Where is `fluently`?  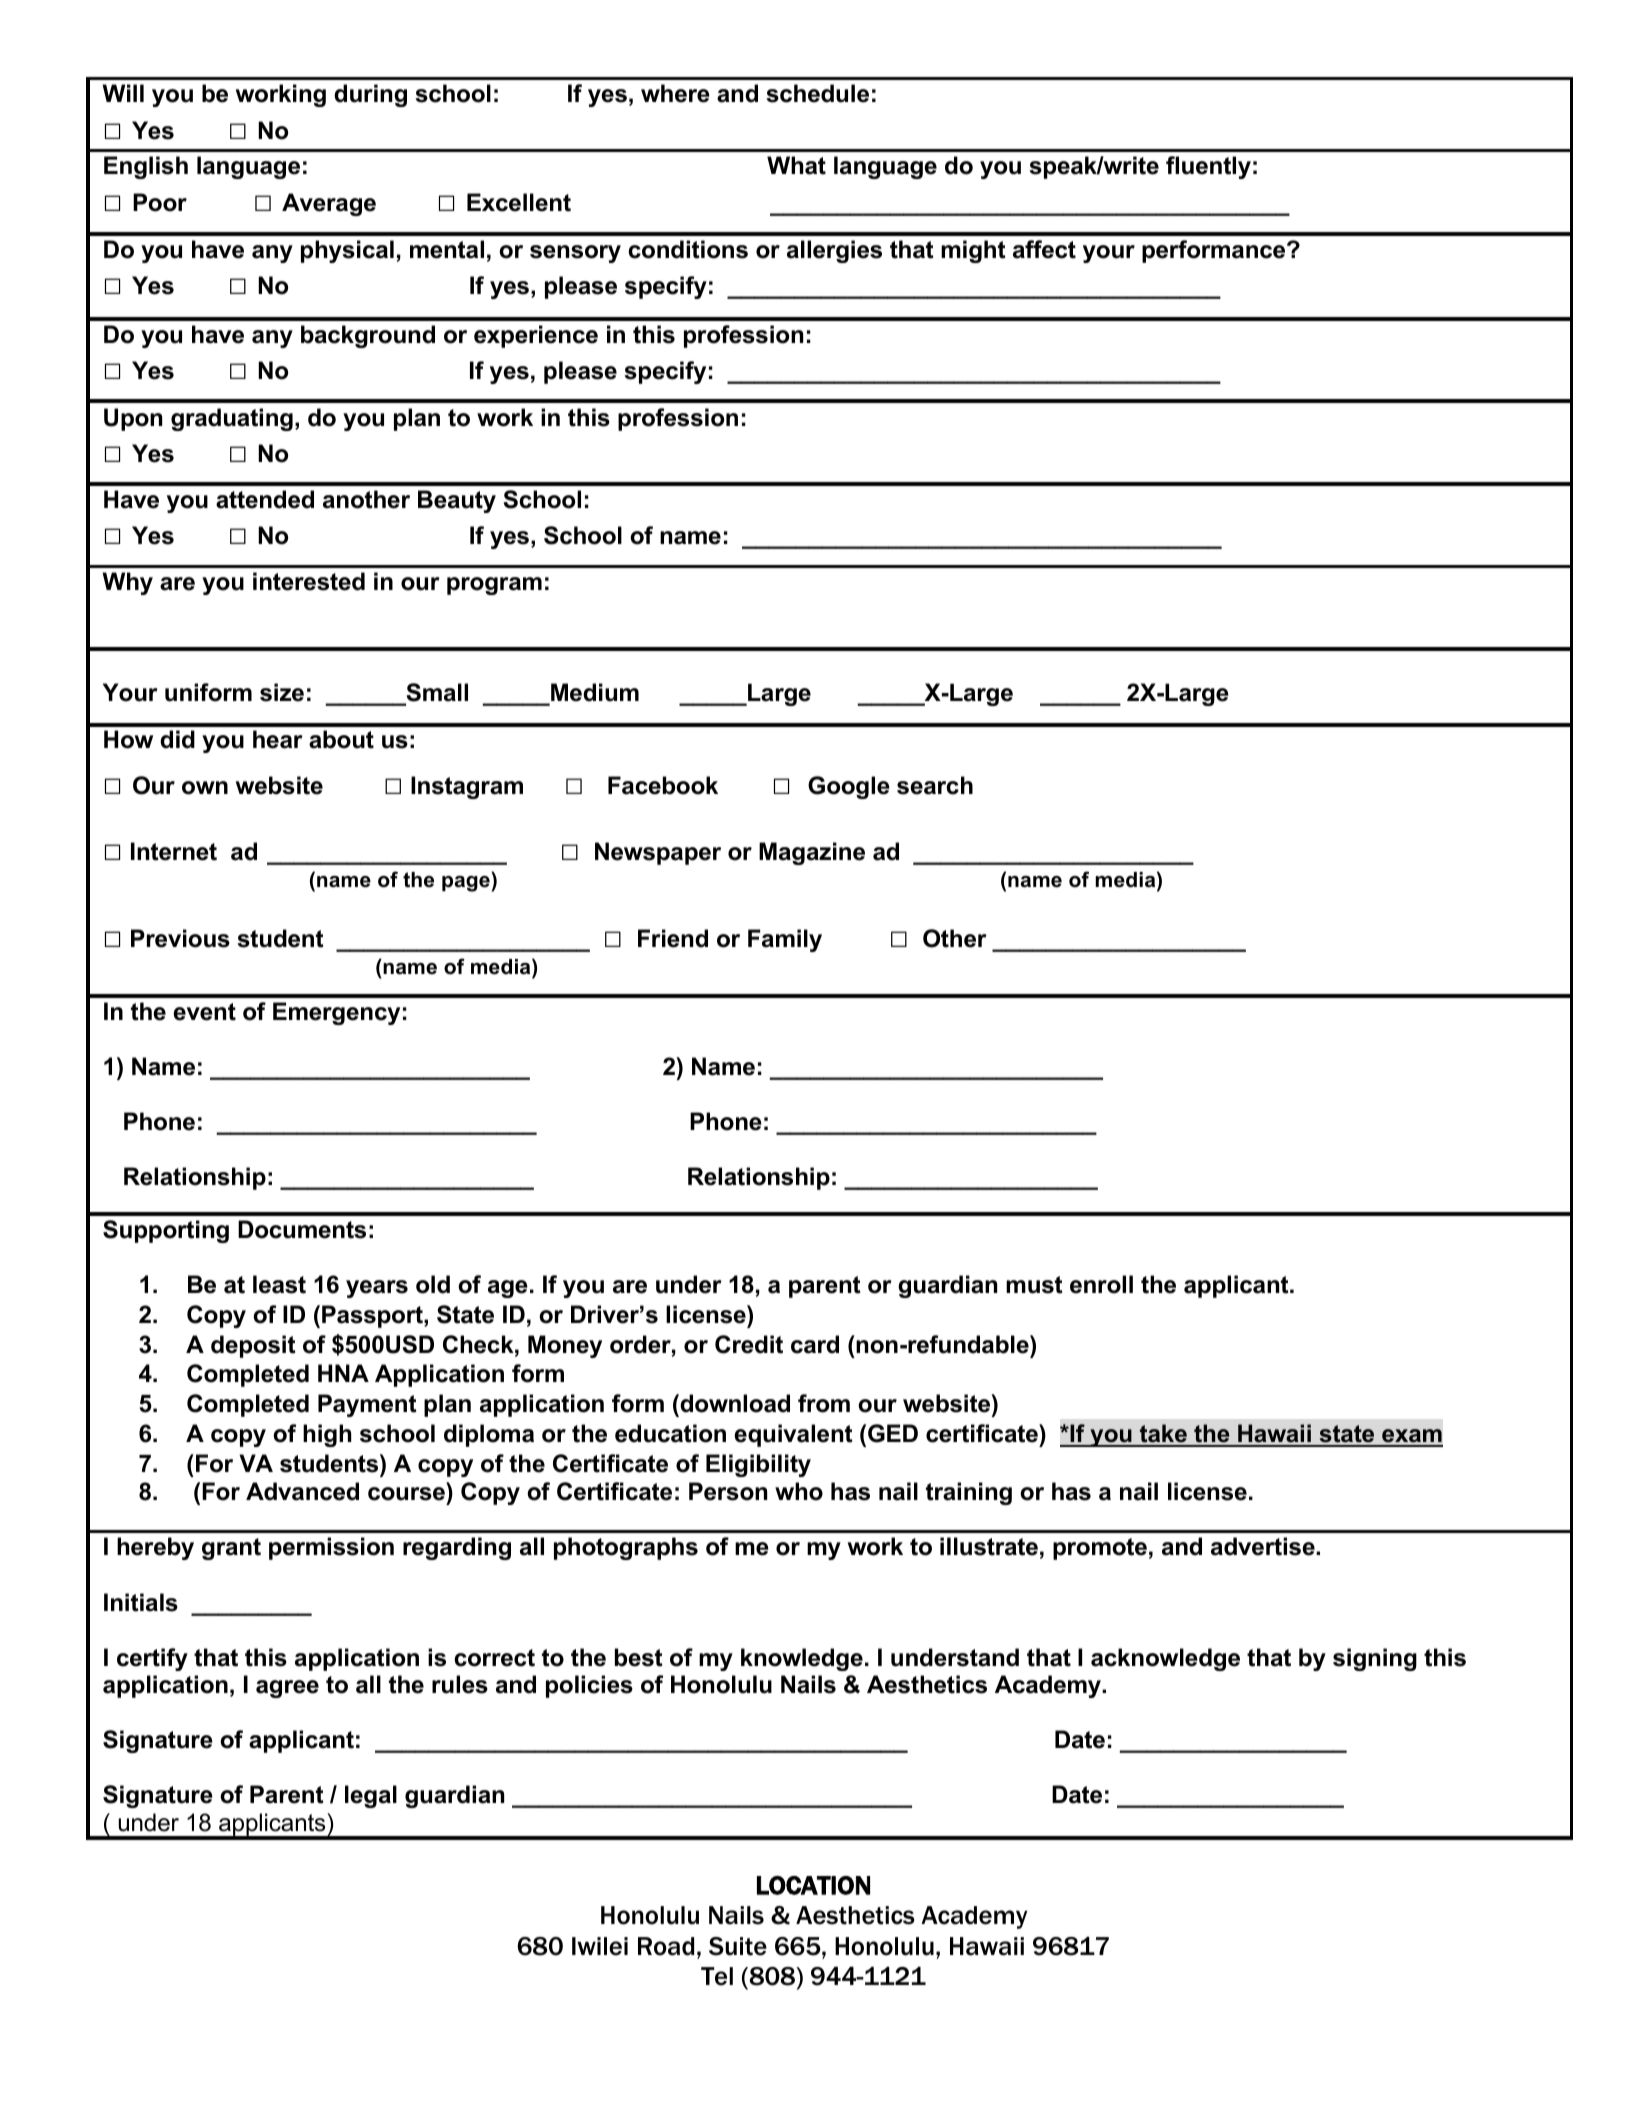 fluently is located at coordinates (1208, 167).
